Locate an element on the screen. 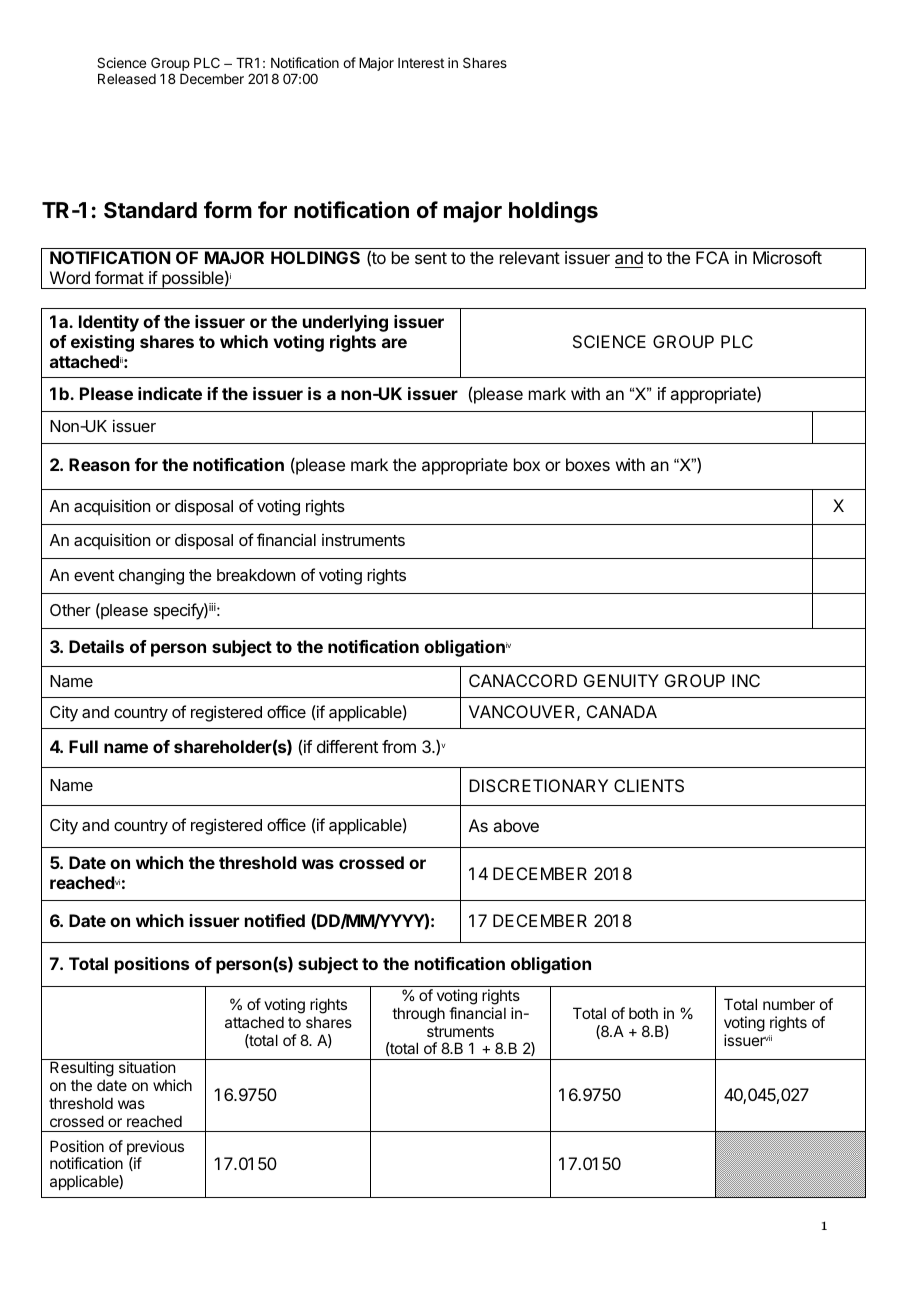 This screenshot has width=924, height=1308. Released is located at coordinates (127, 79).
